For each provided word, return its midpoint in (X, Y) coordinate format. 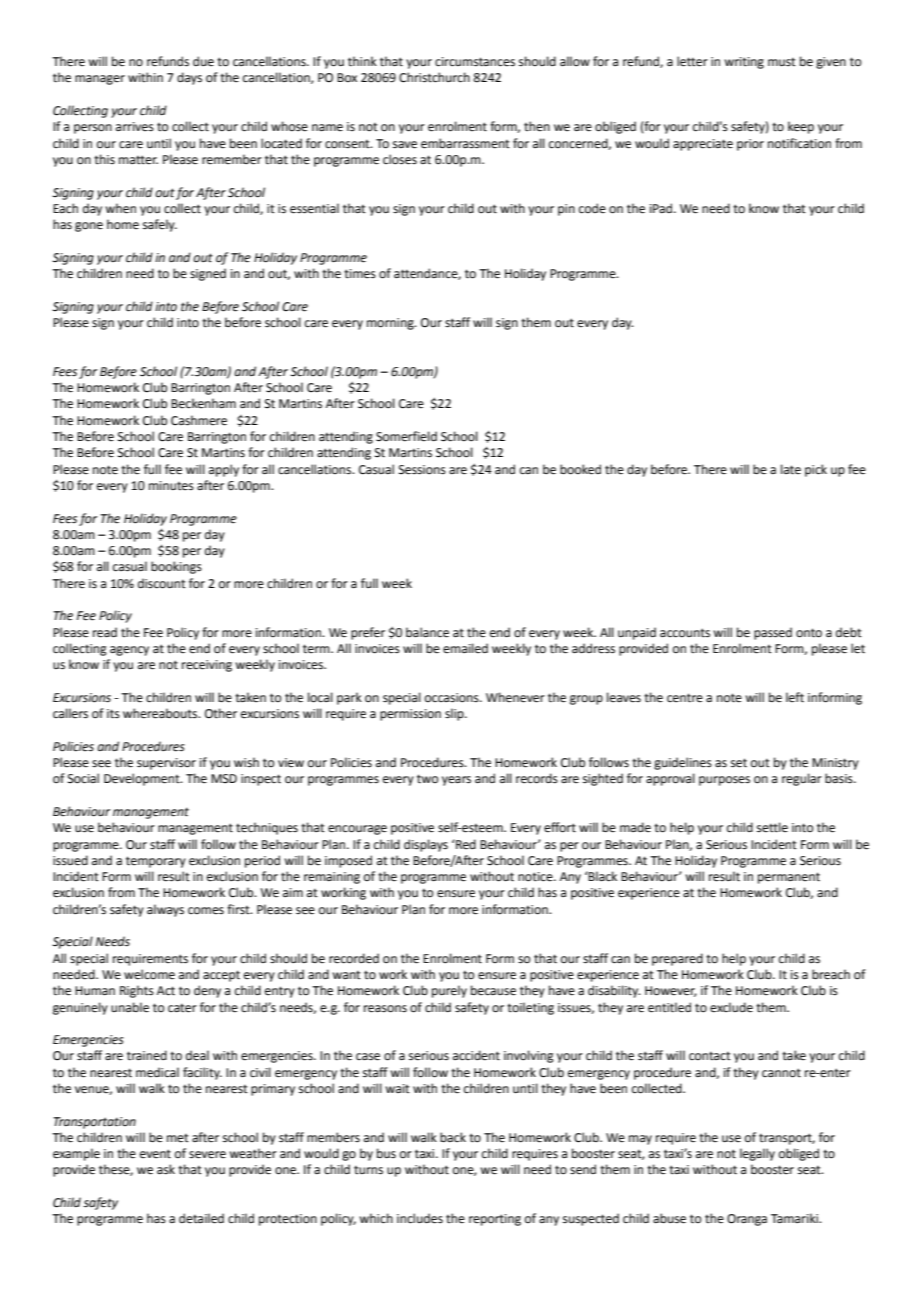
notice (536, 877)
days (189, 78)
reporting (495, 1220)
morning (391, 324)
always (165, 910)
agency (129, 651)
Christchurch (434, 77)
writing (744, 63)
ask (166, 1169)
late (791, 469)
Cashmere (199, 420)
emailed (465, 648)
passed (773, 633)
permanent (789, 878)
